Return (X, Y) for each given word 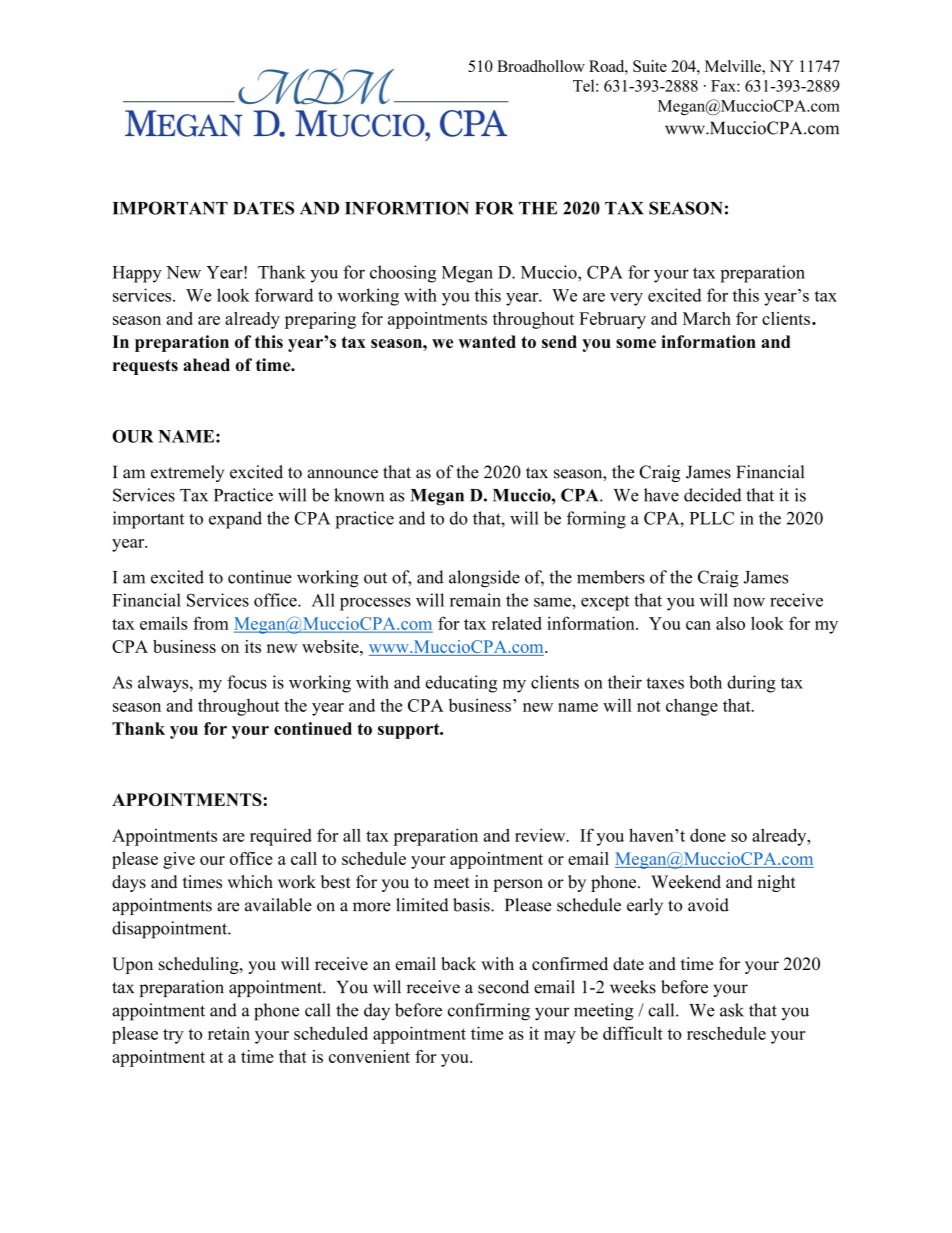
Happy (137, 274)
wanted (487, 341)
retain (229, 1033)
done (708, 835)
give (179, 860)
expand (235, 520)
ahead (206, 365)
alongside (484, 579)
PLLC (712, 518)
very (626, 299)
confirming (489, 1012)
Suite (650, 66)
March (707, 318)
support (410, 731)
